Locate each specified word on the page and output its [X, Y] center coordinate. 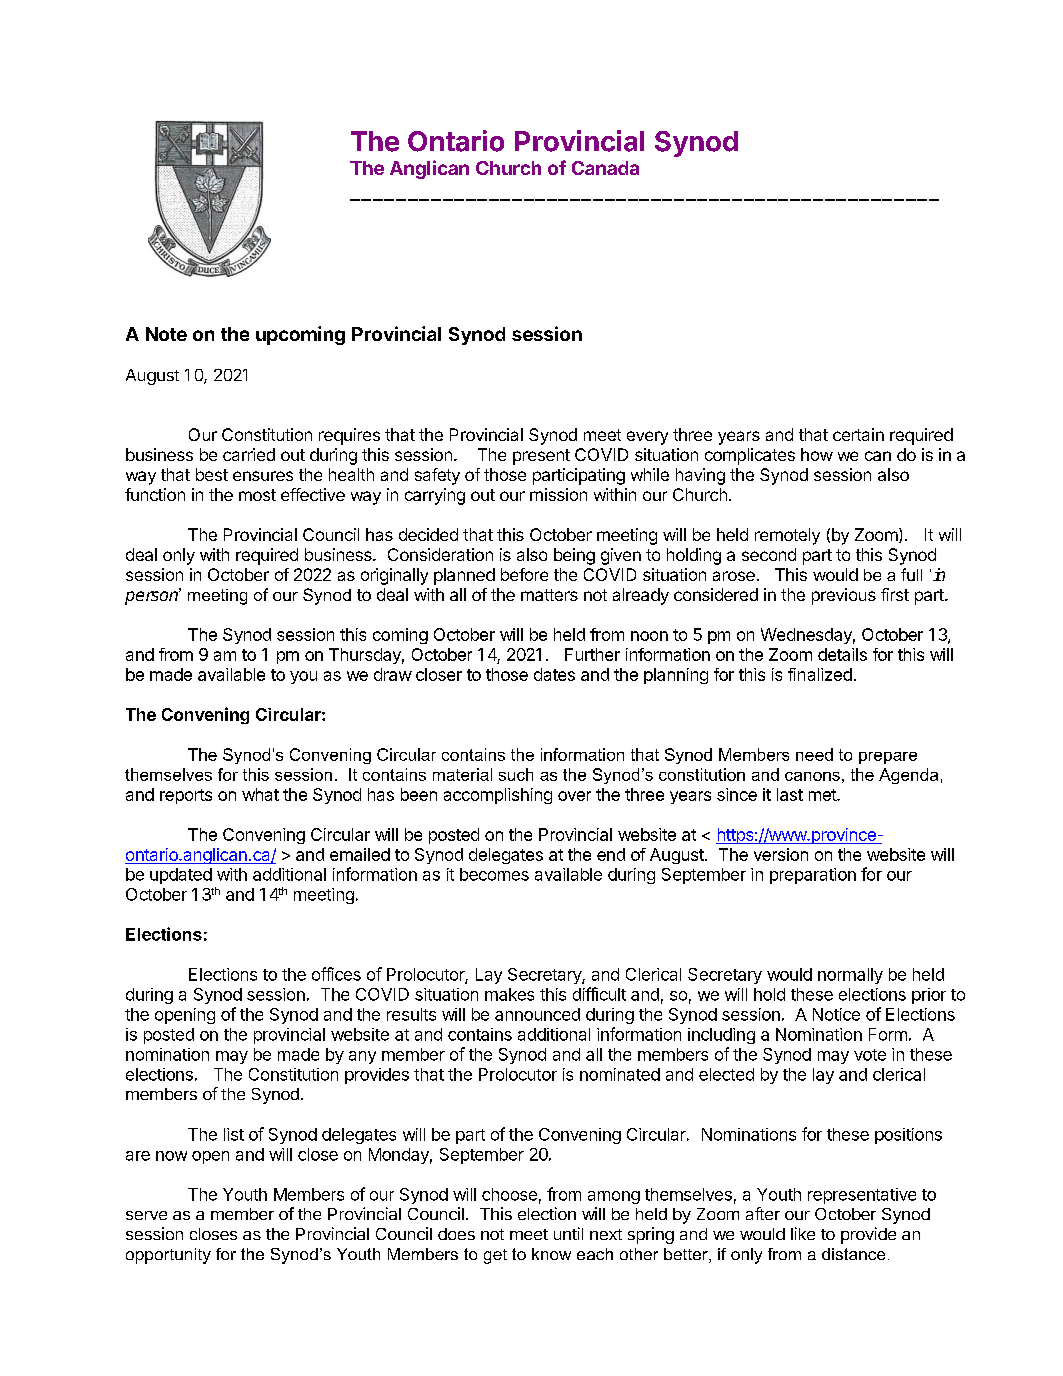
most [257, 495]
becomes [494, 874]
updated [181, 876]
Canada [605, 168]
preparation [813, 876]
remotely [787, 536]
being [574, 556]
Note [166, 334]
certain [858, 434]
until [568, 1233]
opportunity [168, 1256]
